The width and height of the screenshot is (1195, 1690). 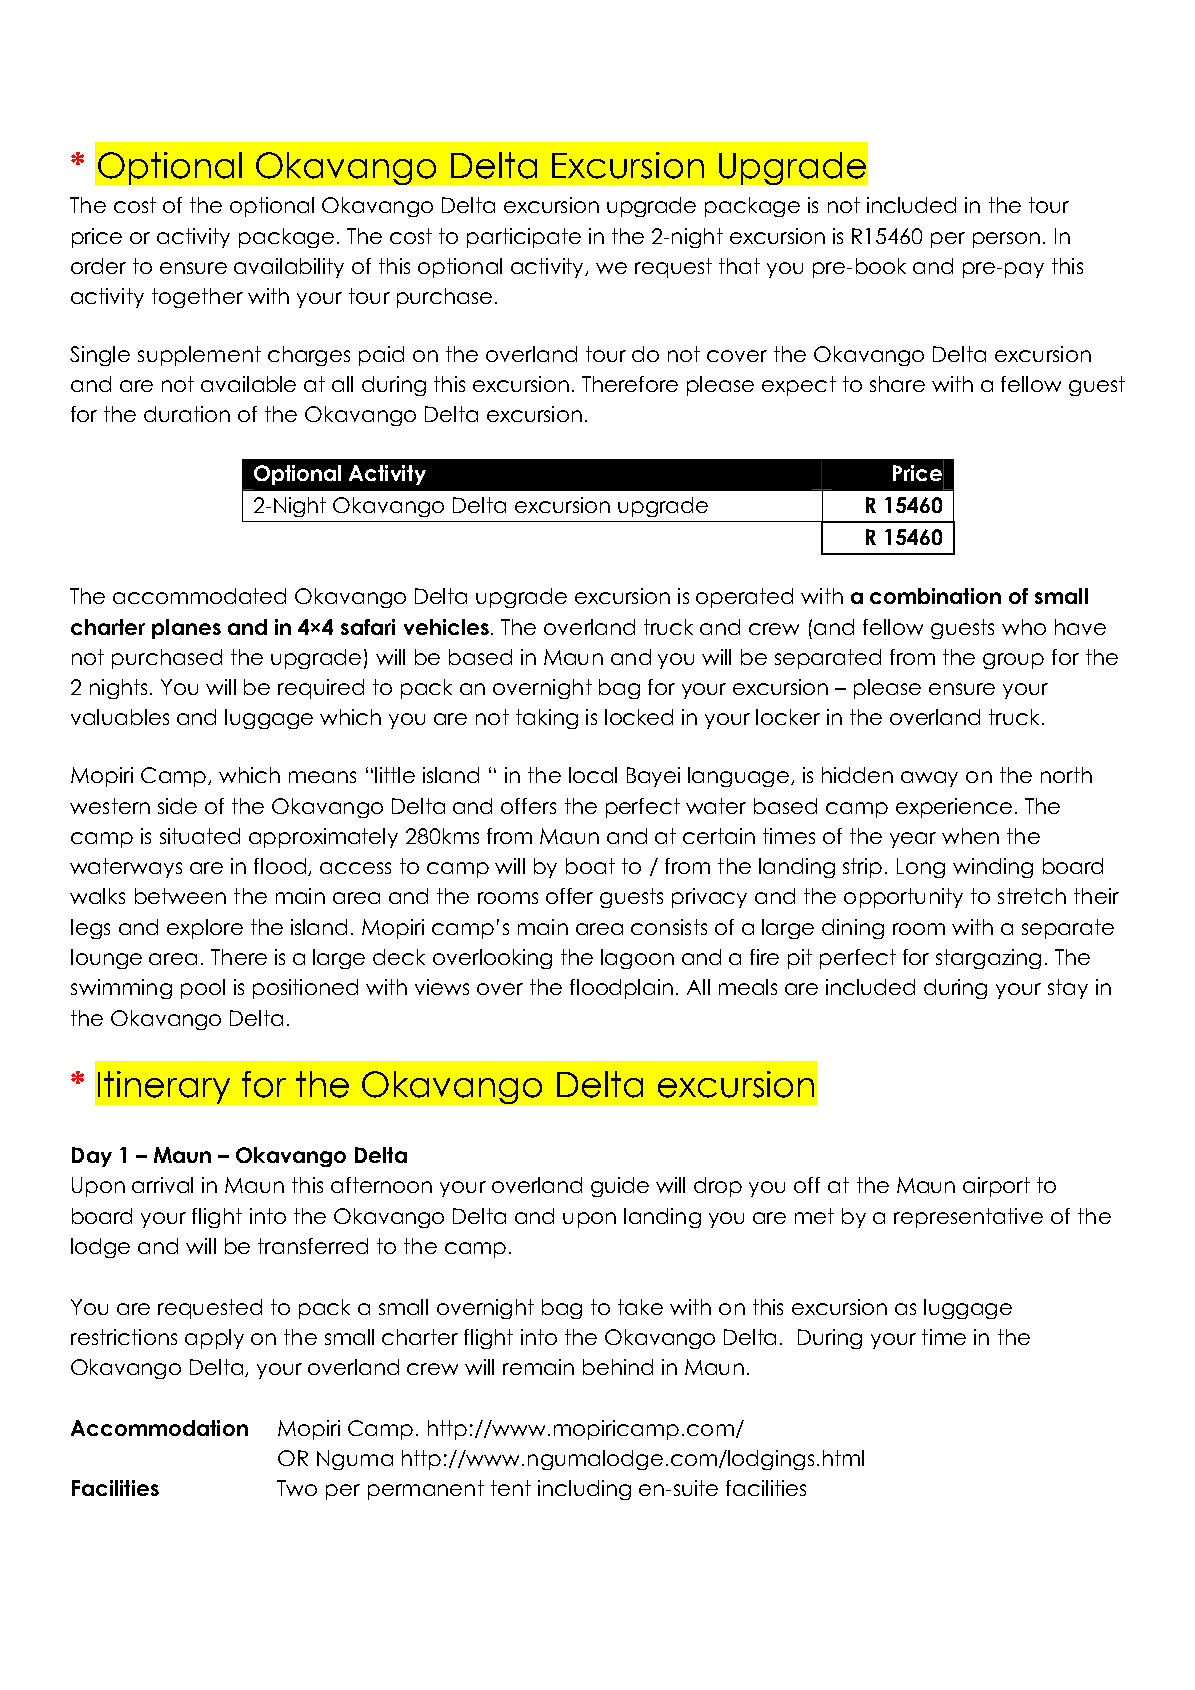 I want to click on guide, so click(x=620, y=1187).
